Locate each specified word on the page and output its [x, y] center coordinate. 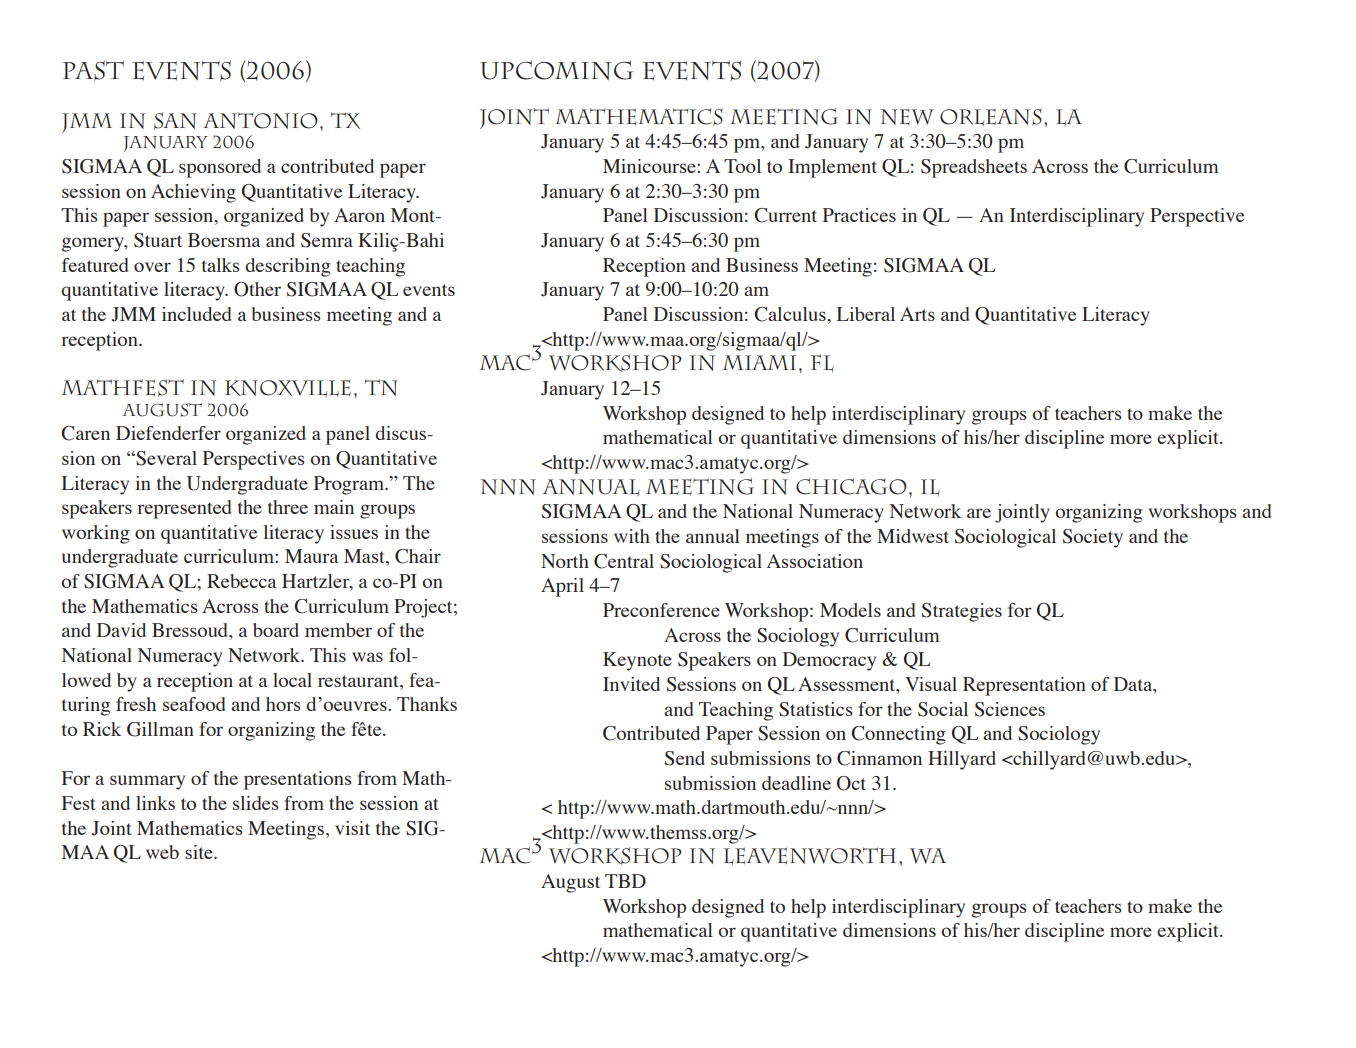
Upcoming [556, 70]
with [632, 536]
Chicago [851, 486]
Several [165, 458]
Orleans [991, 117]
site [200, 852]
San [175, 121]
